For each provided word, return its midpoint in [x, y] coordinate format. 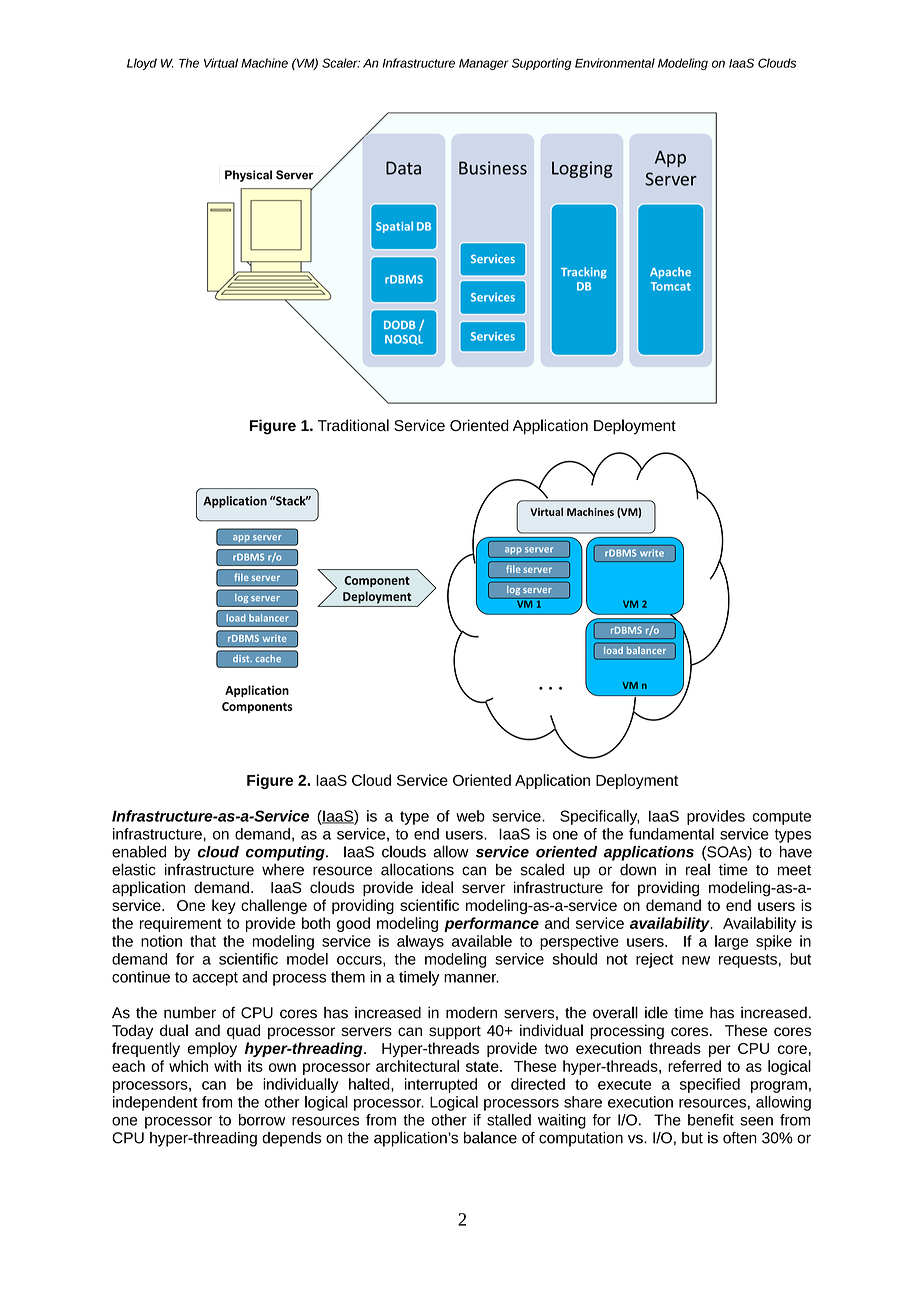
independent [155, 1103]
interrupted [441, 1085]
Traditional [353, 425]
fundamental [671, 834]
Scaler [341, 63]
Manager [483, 64]
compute [782, 818]
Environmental [615, 63]
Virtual [221, 63]
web [470, 816]
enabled [139, 851]
